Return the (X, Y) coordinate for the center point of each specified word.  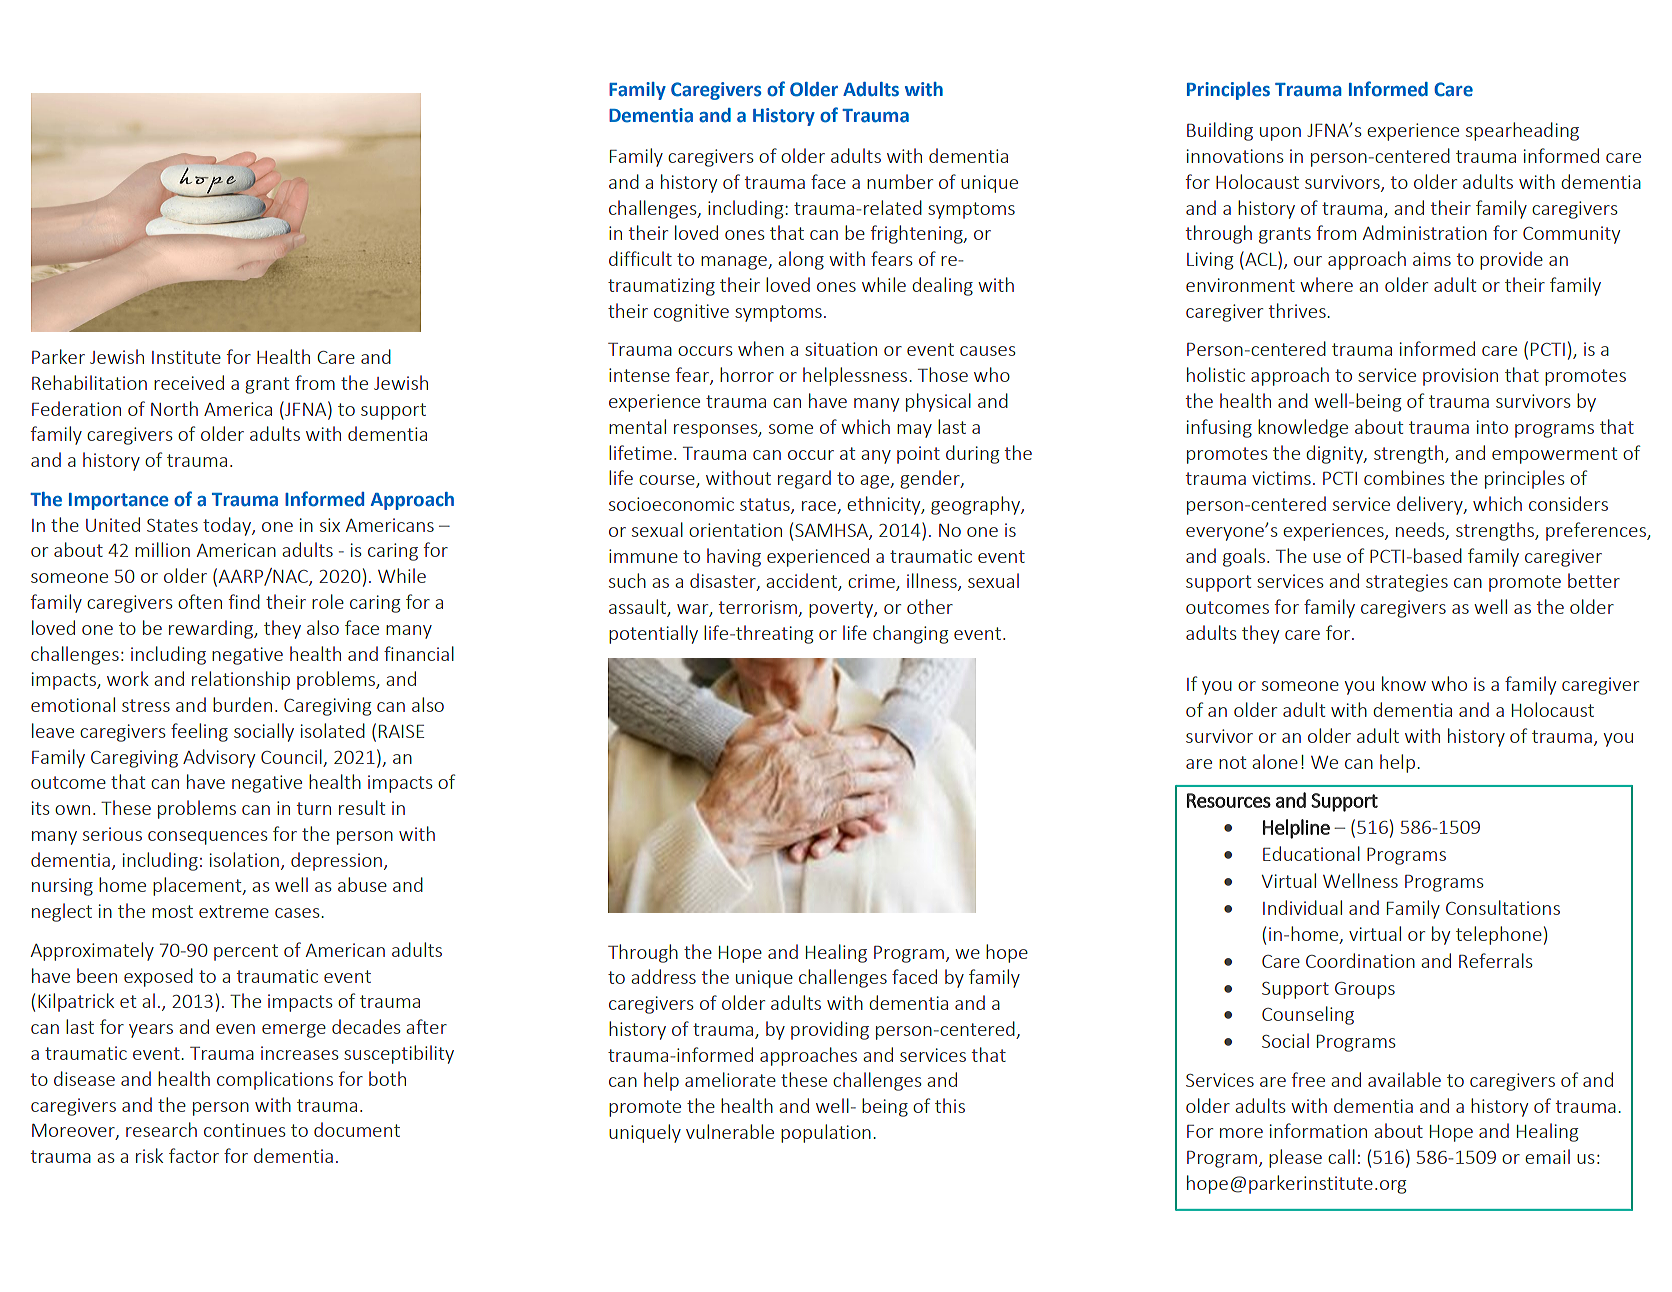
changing (910, 634)
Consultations (1503, 907)
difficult (640, 258)
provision (1460, 377)
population (826, 1133)
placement (198, 886)
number (900, 181)
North (174, 408)
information (1318, 1130)
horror (747, 374)
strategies (1407, 583)
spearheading (1522, 131)
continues (245, 1130)
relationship (241, 680)
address (663, 976)
